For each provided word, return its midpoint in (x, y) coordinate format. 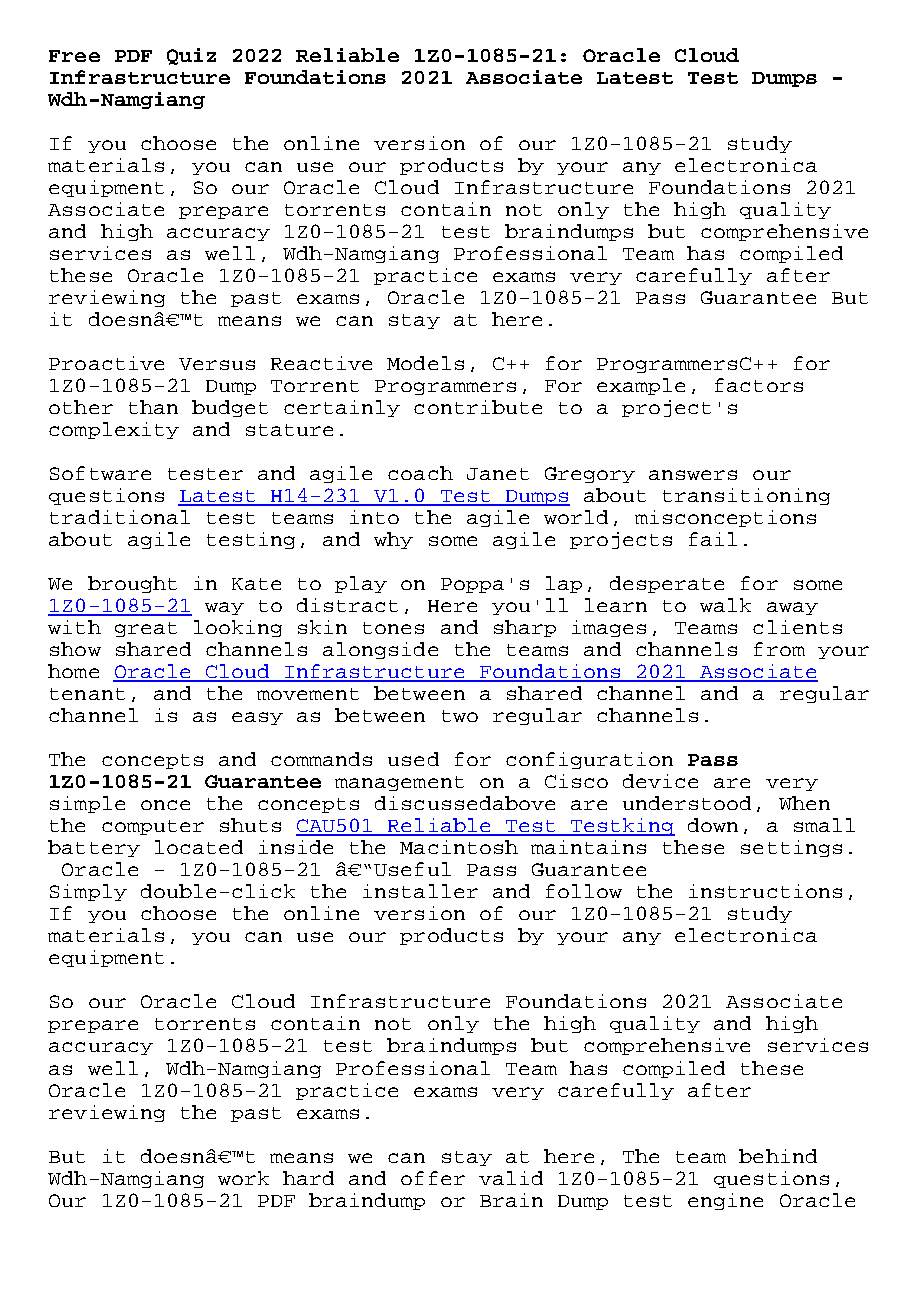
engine (725, 1201)
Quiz (191, 56)
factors (759, 385)
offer (433, 1178)
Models (425, 363)
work (243, 1178)
